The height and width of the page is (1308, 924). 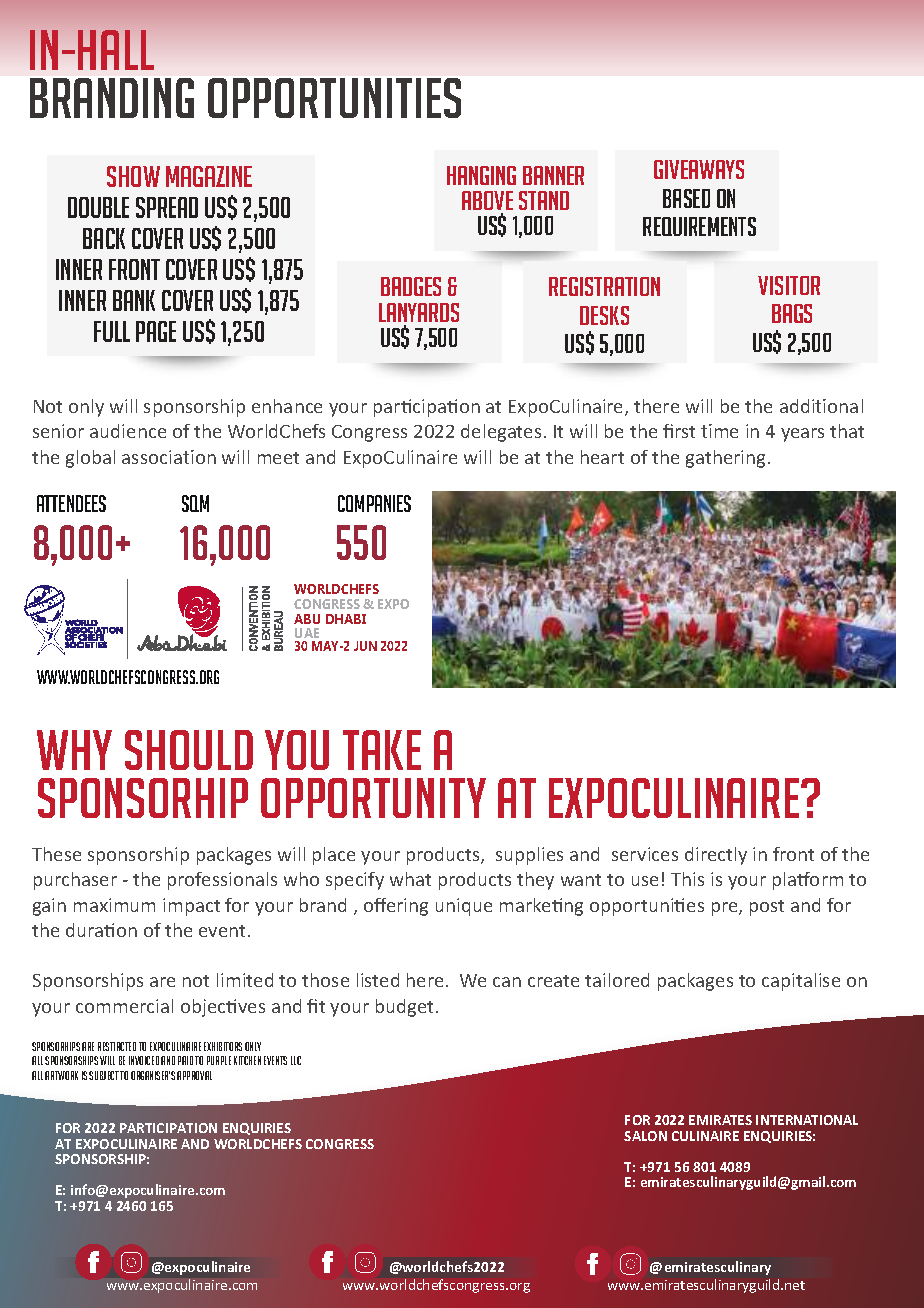 I want to click on INTERNATIONAL, so click(x=807, y=1120).
